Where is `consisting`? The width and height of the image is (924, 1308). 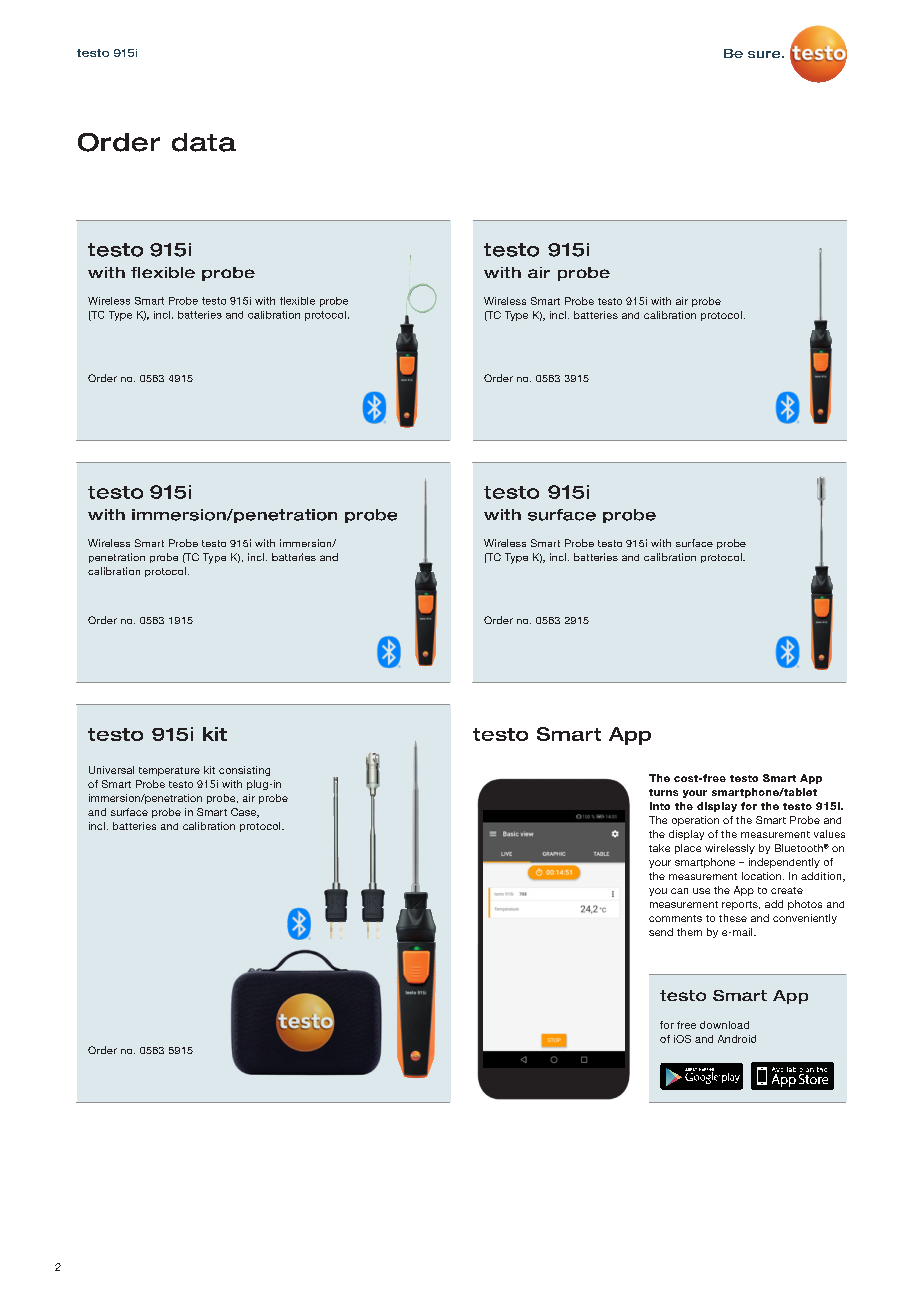 consisting is located at coordinates (244, 771).
